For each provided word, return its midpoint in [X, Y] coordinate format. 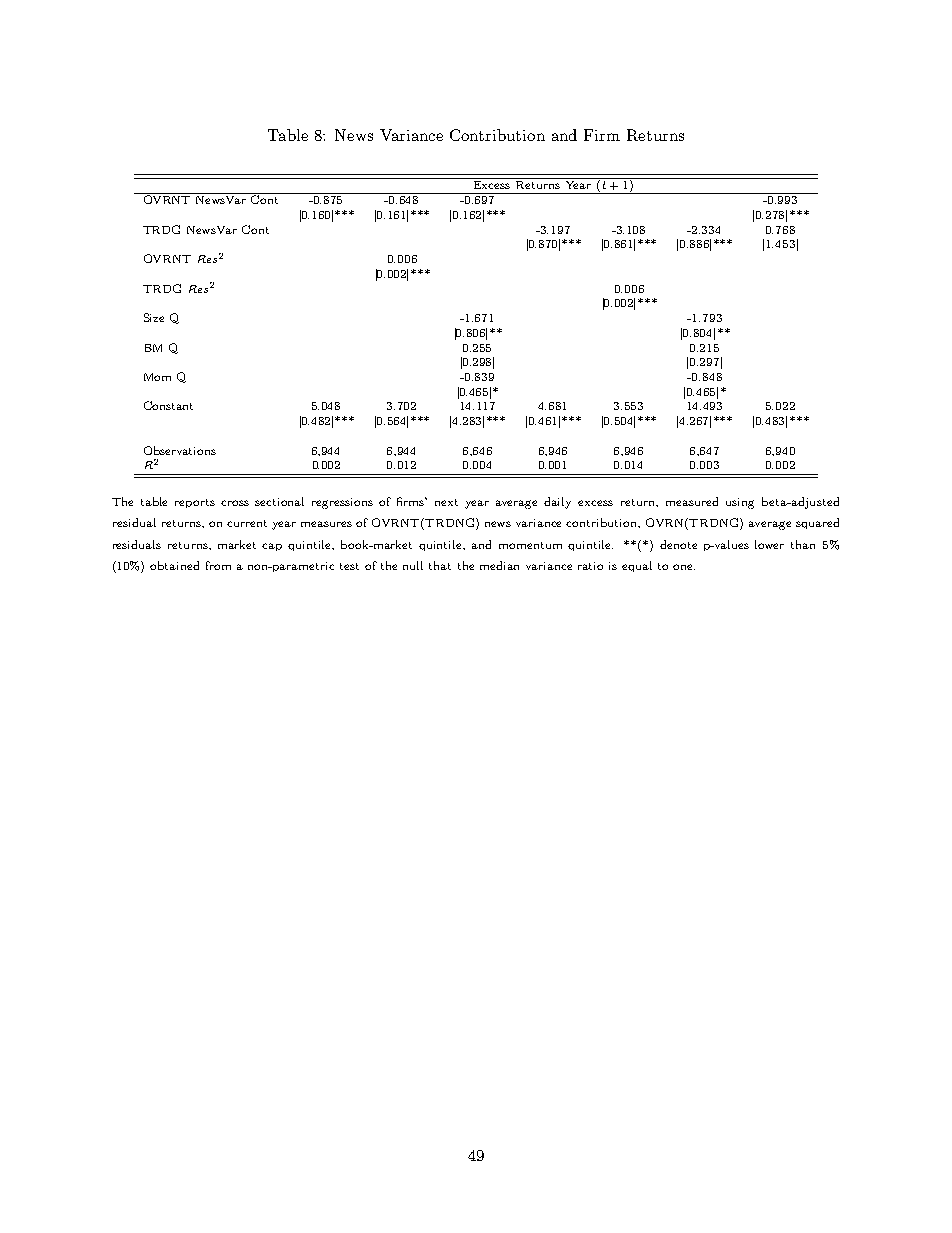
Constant [168, 405]
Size [154, 317]
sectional [279, 501]
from [218, 565]
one [684, 567]
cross [235, 503]
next [446, 502]
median [499, 565]
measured [692, 501]
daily [557, 503]
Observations [180, 450]
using [740, 503]
